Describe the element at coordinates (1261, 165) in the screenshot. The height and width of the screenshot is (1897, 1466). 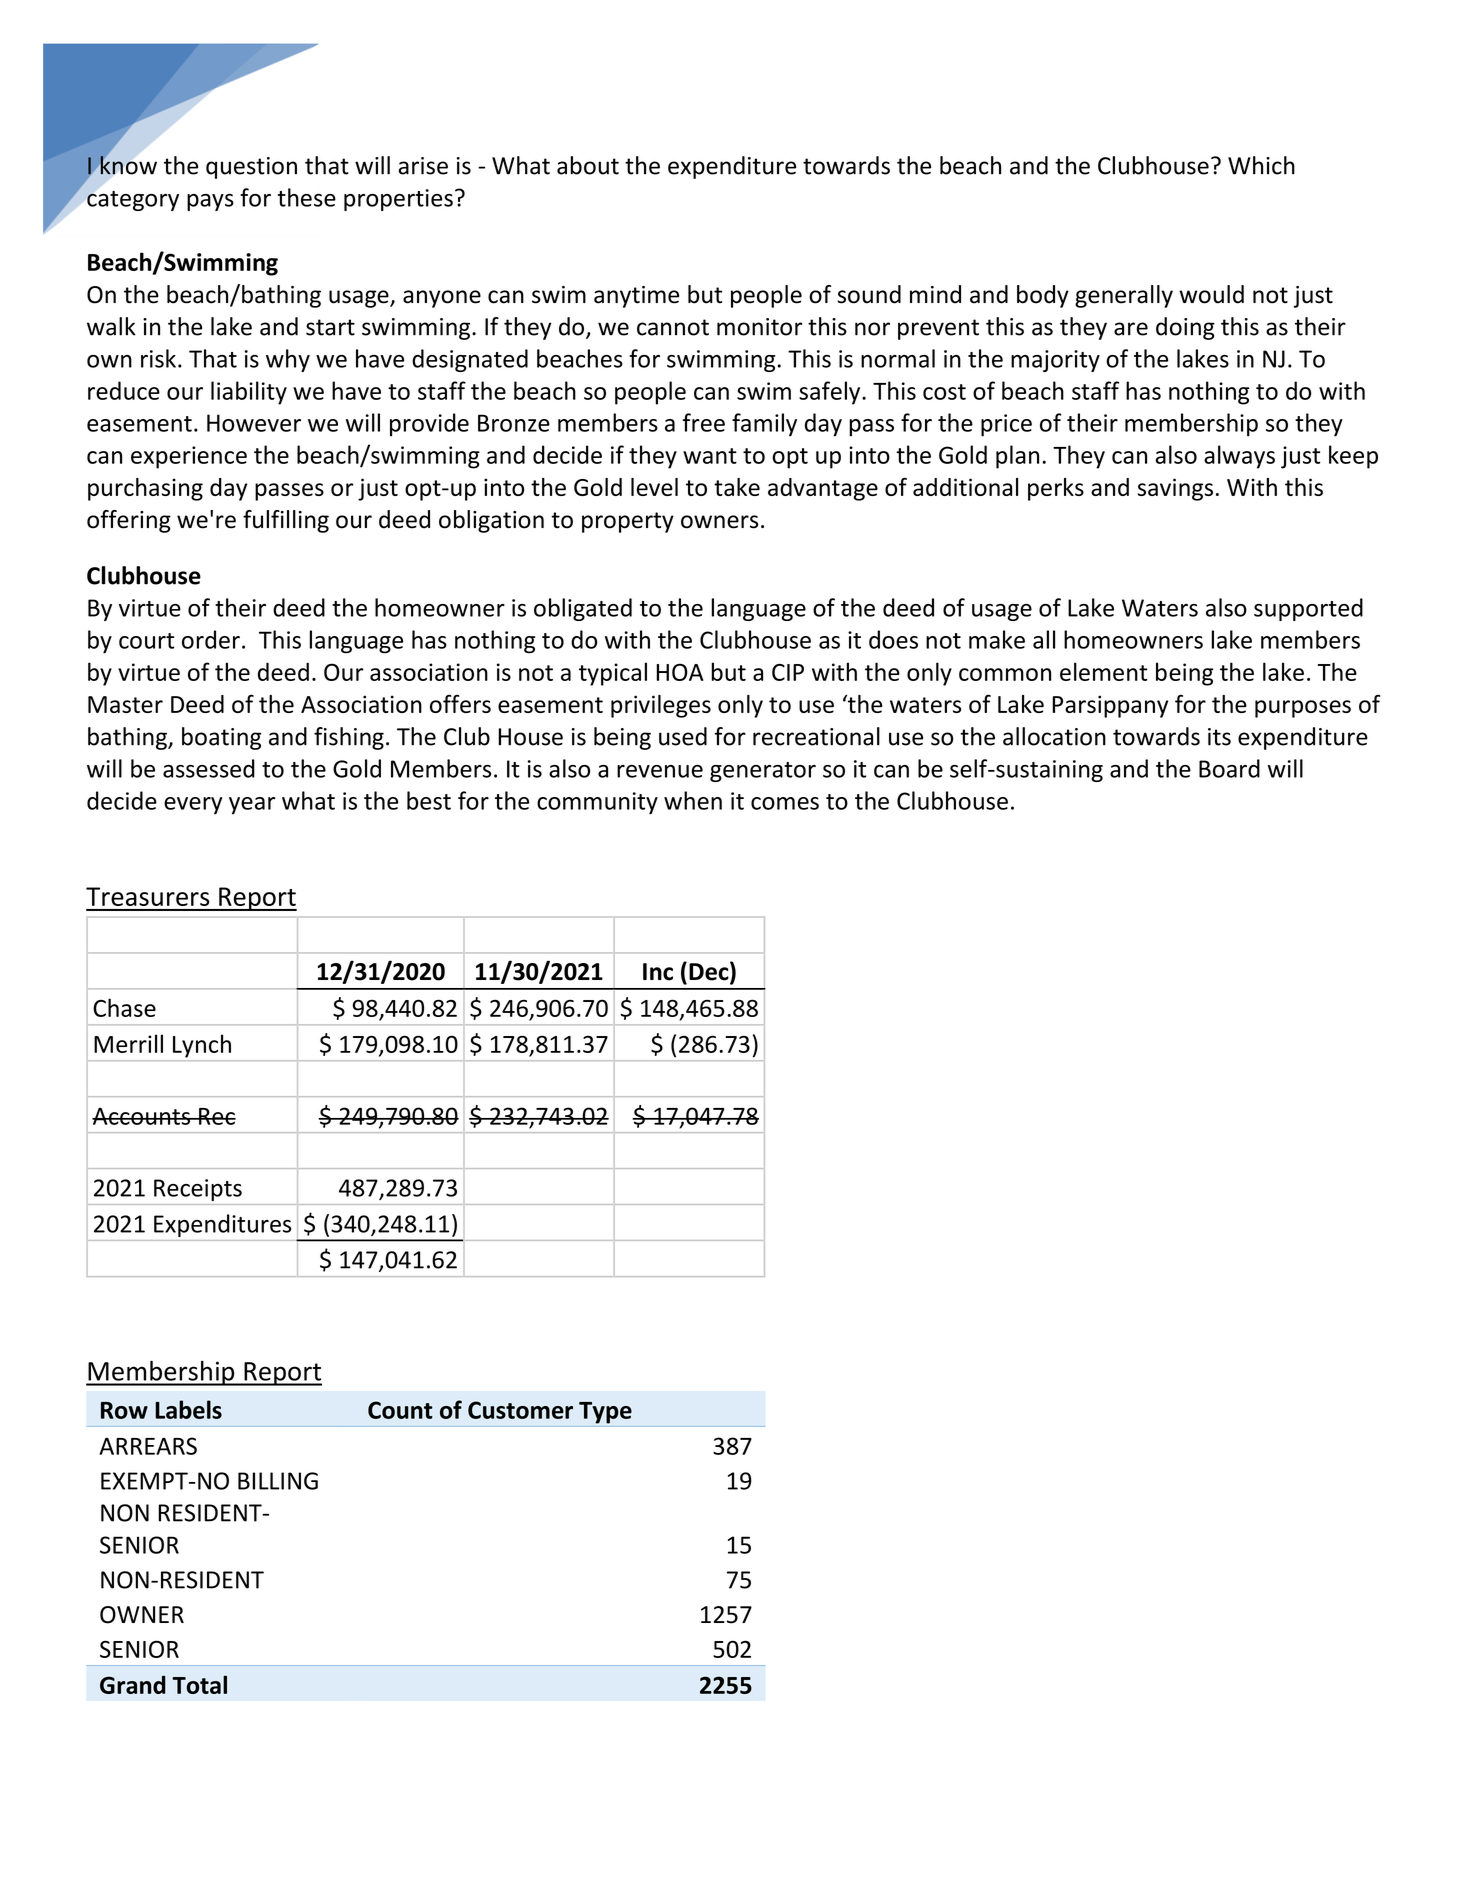
I see `Which` at that location.
